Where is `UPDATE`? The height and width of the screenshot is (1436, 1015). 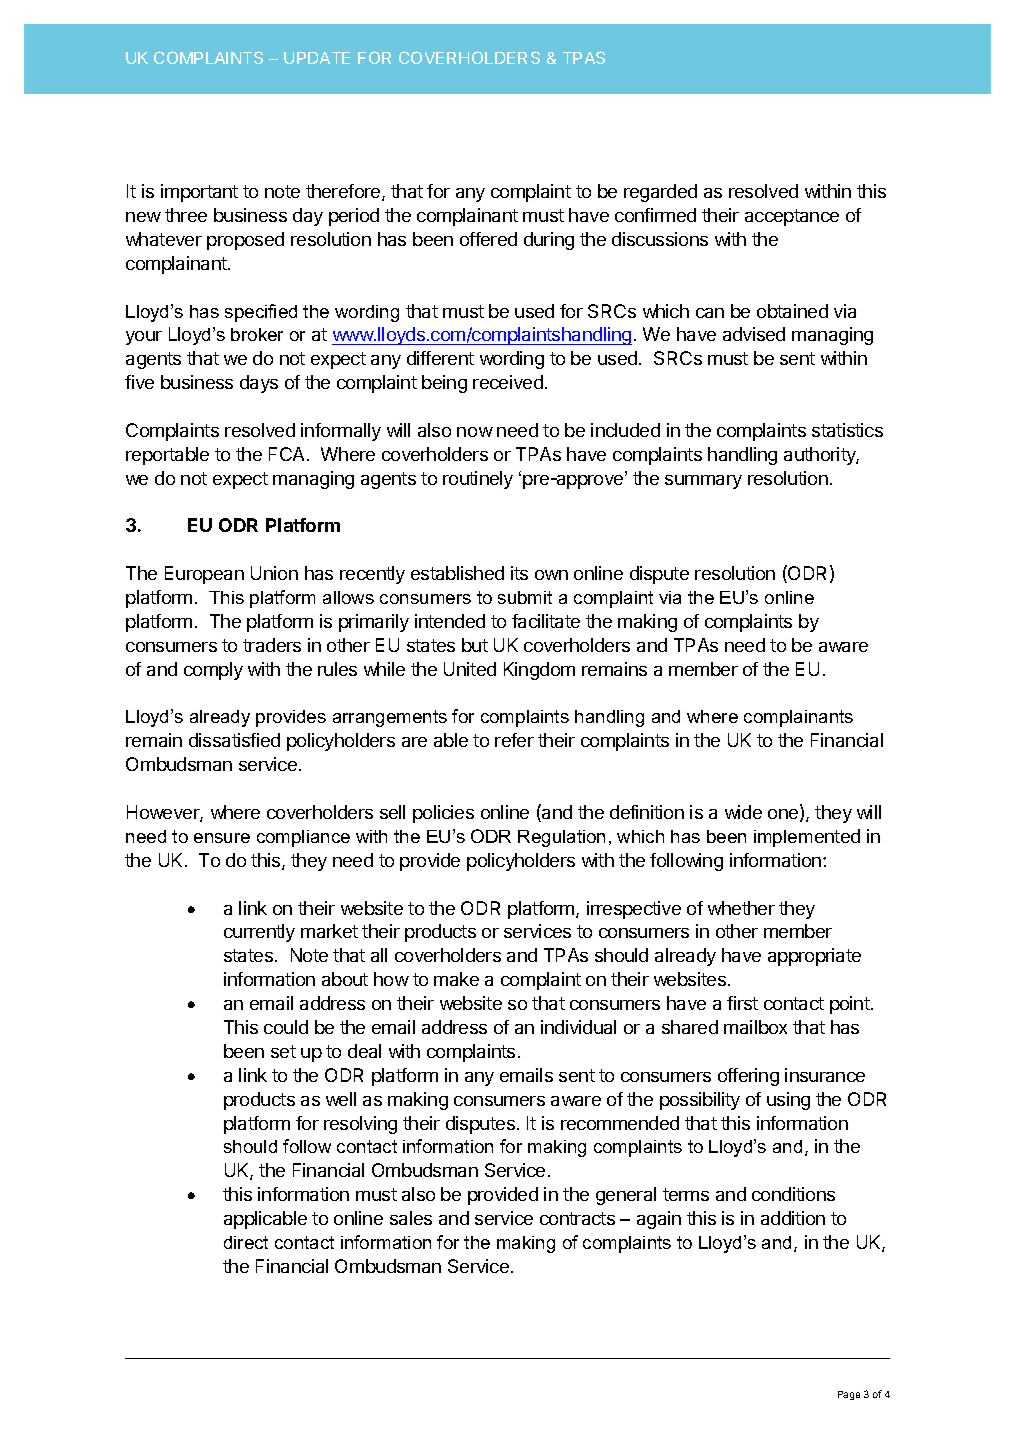 UPDATE is located at coordinates (317, 58).
